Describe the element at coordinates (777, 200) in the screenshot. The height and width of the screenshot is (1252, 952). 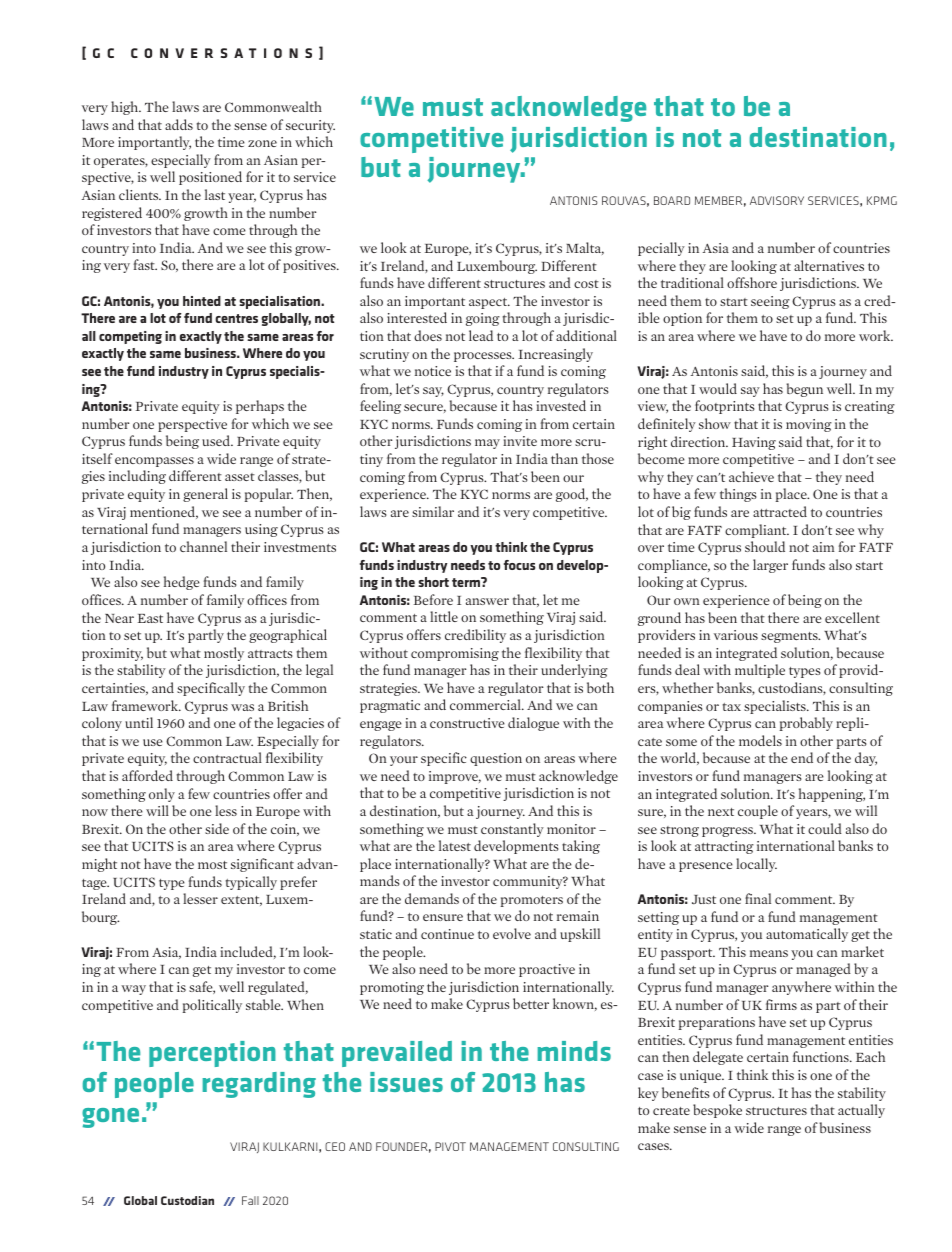
I see `ADVISORY` at that location.
